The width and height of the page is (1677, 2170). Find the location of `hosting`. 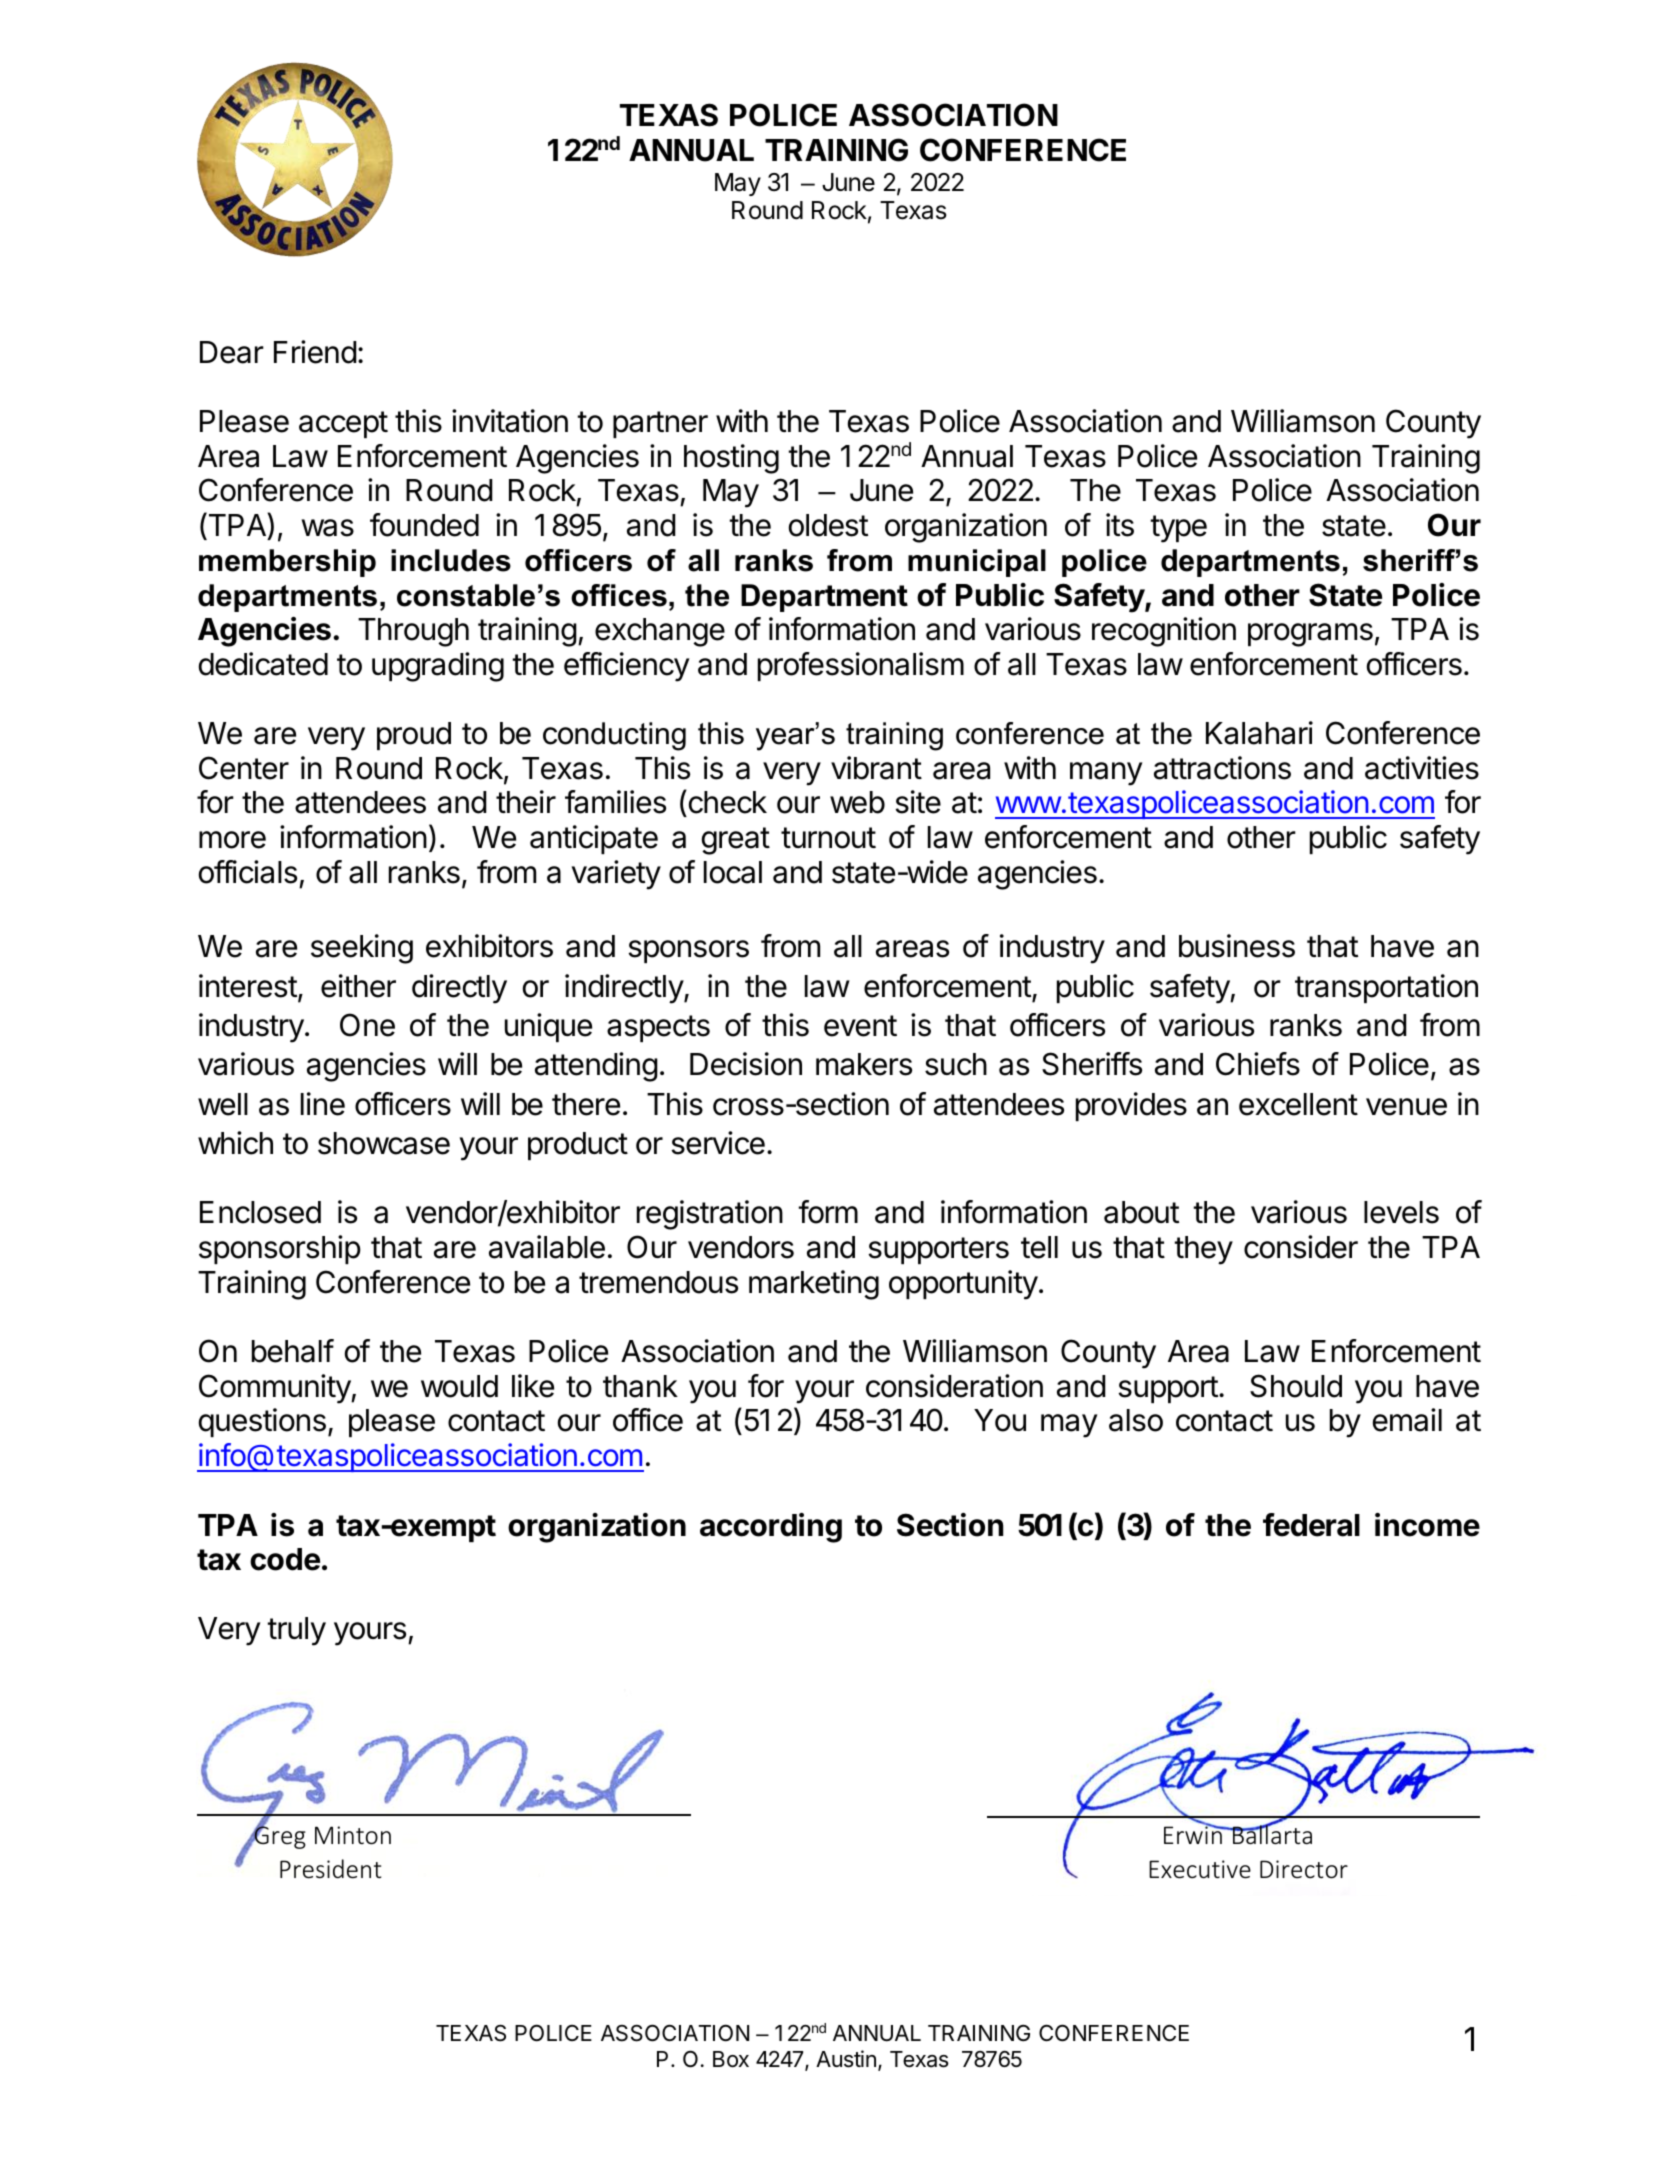

hosting is located at coordinates (731, 459).
